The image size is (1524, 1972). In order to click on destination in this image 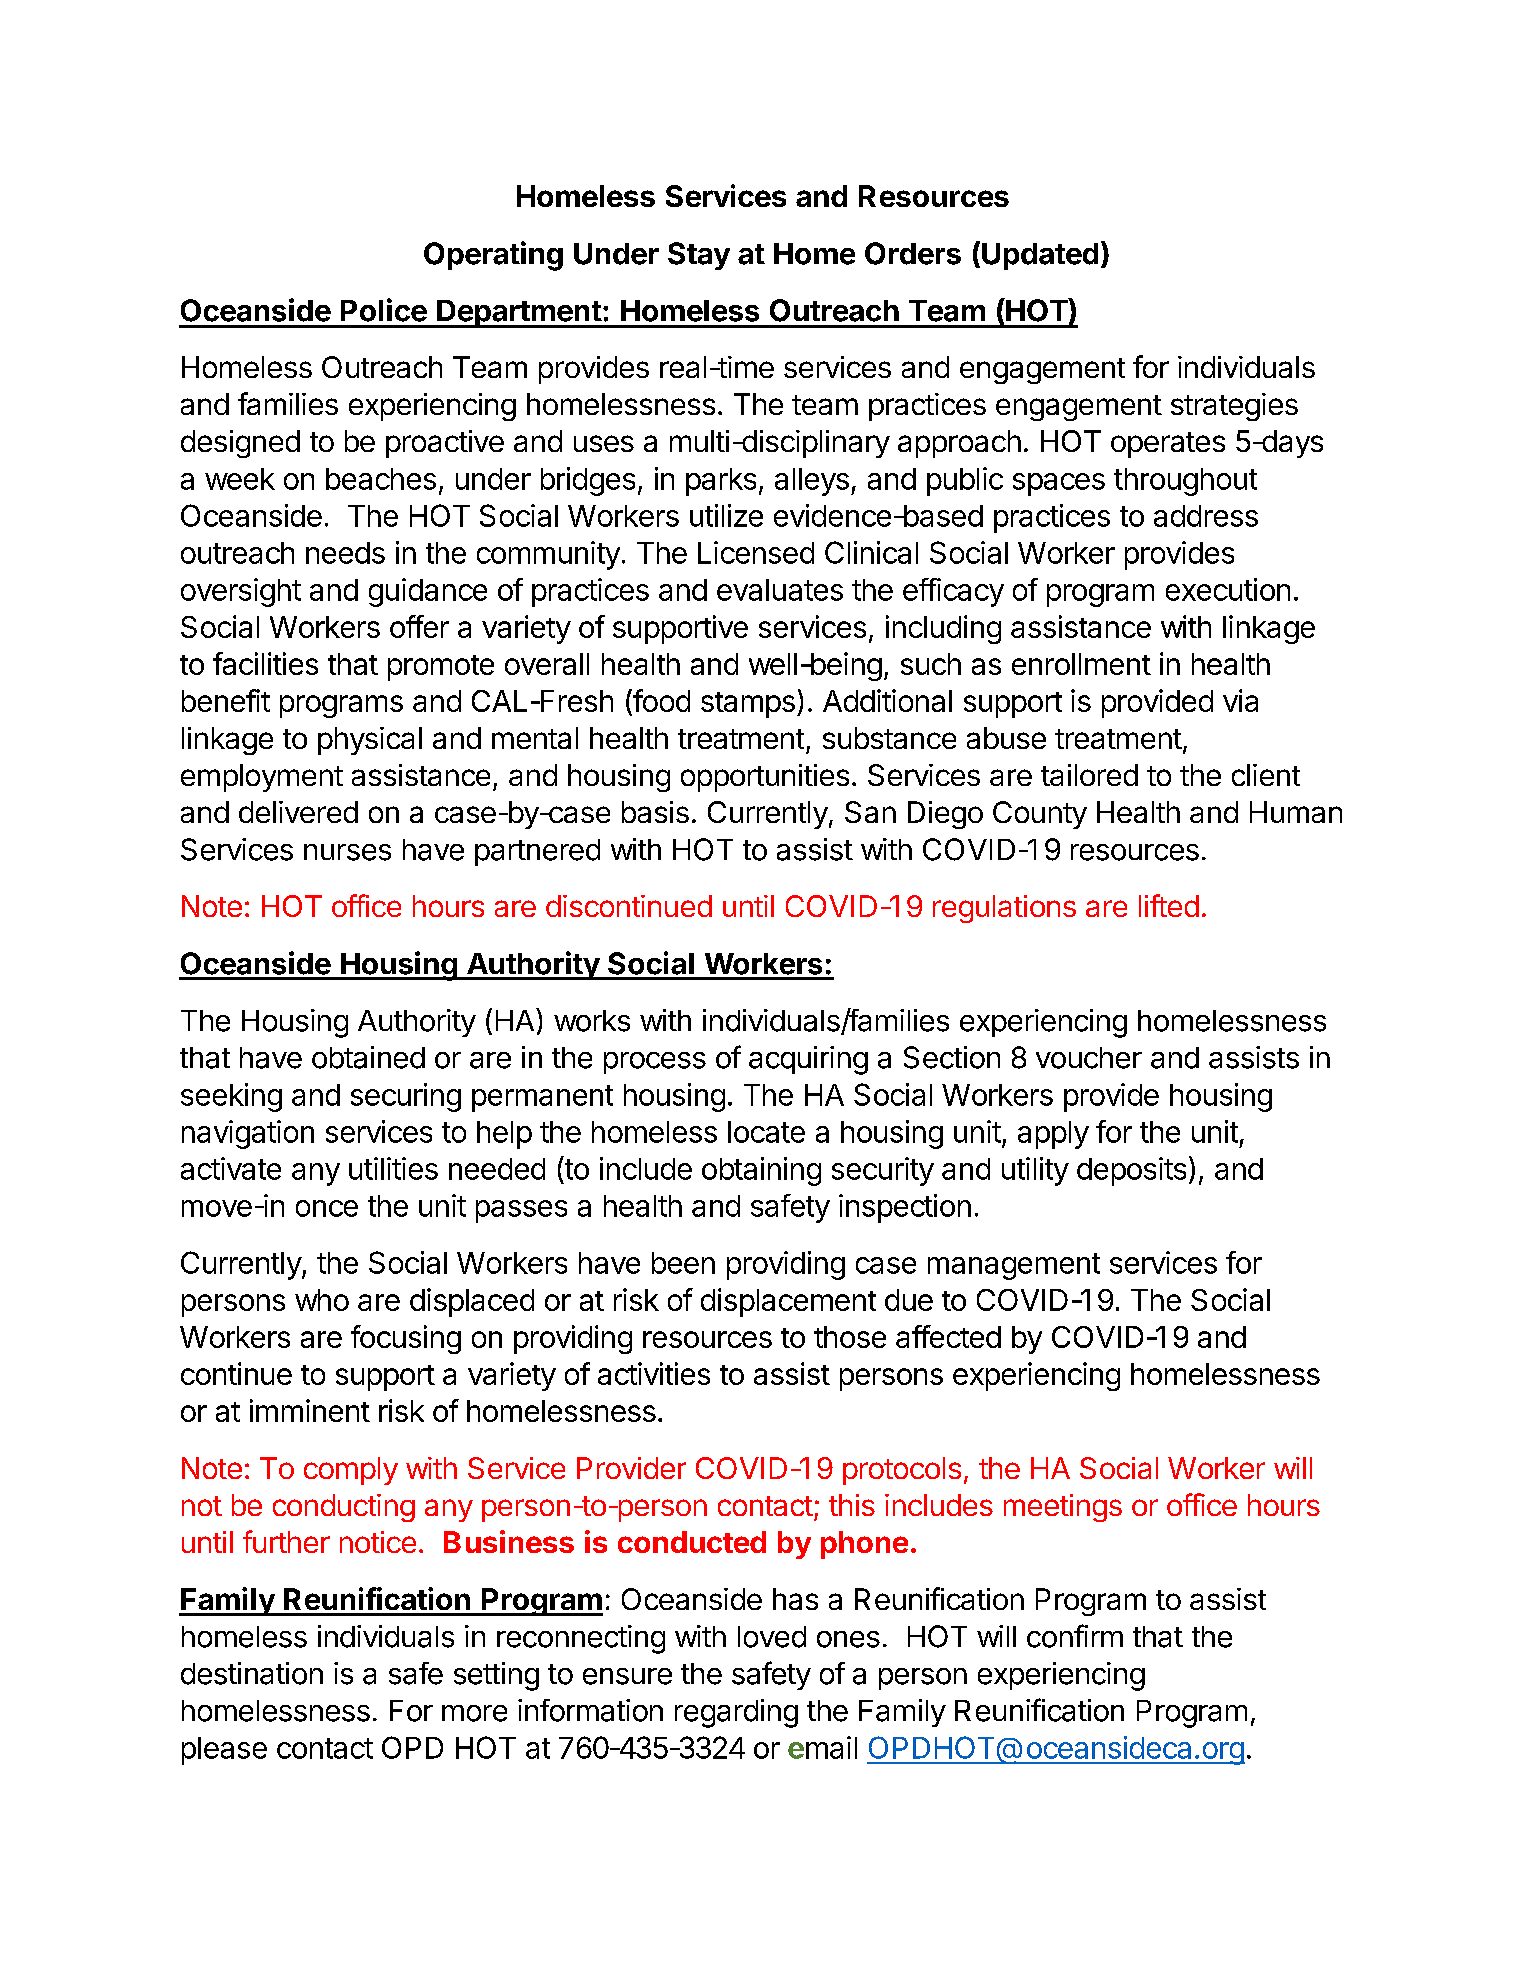, I will do `click(252, 1673)`.
